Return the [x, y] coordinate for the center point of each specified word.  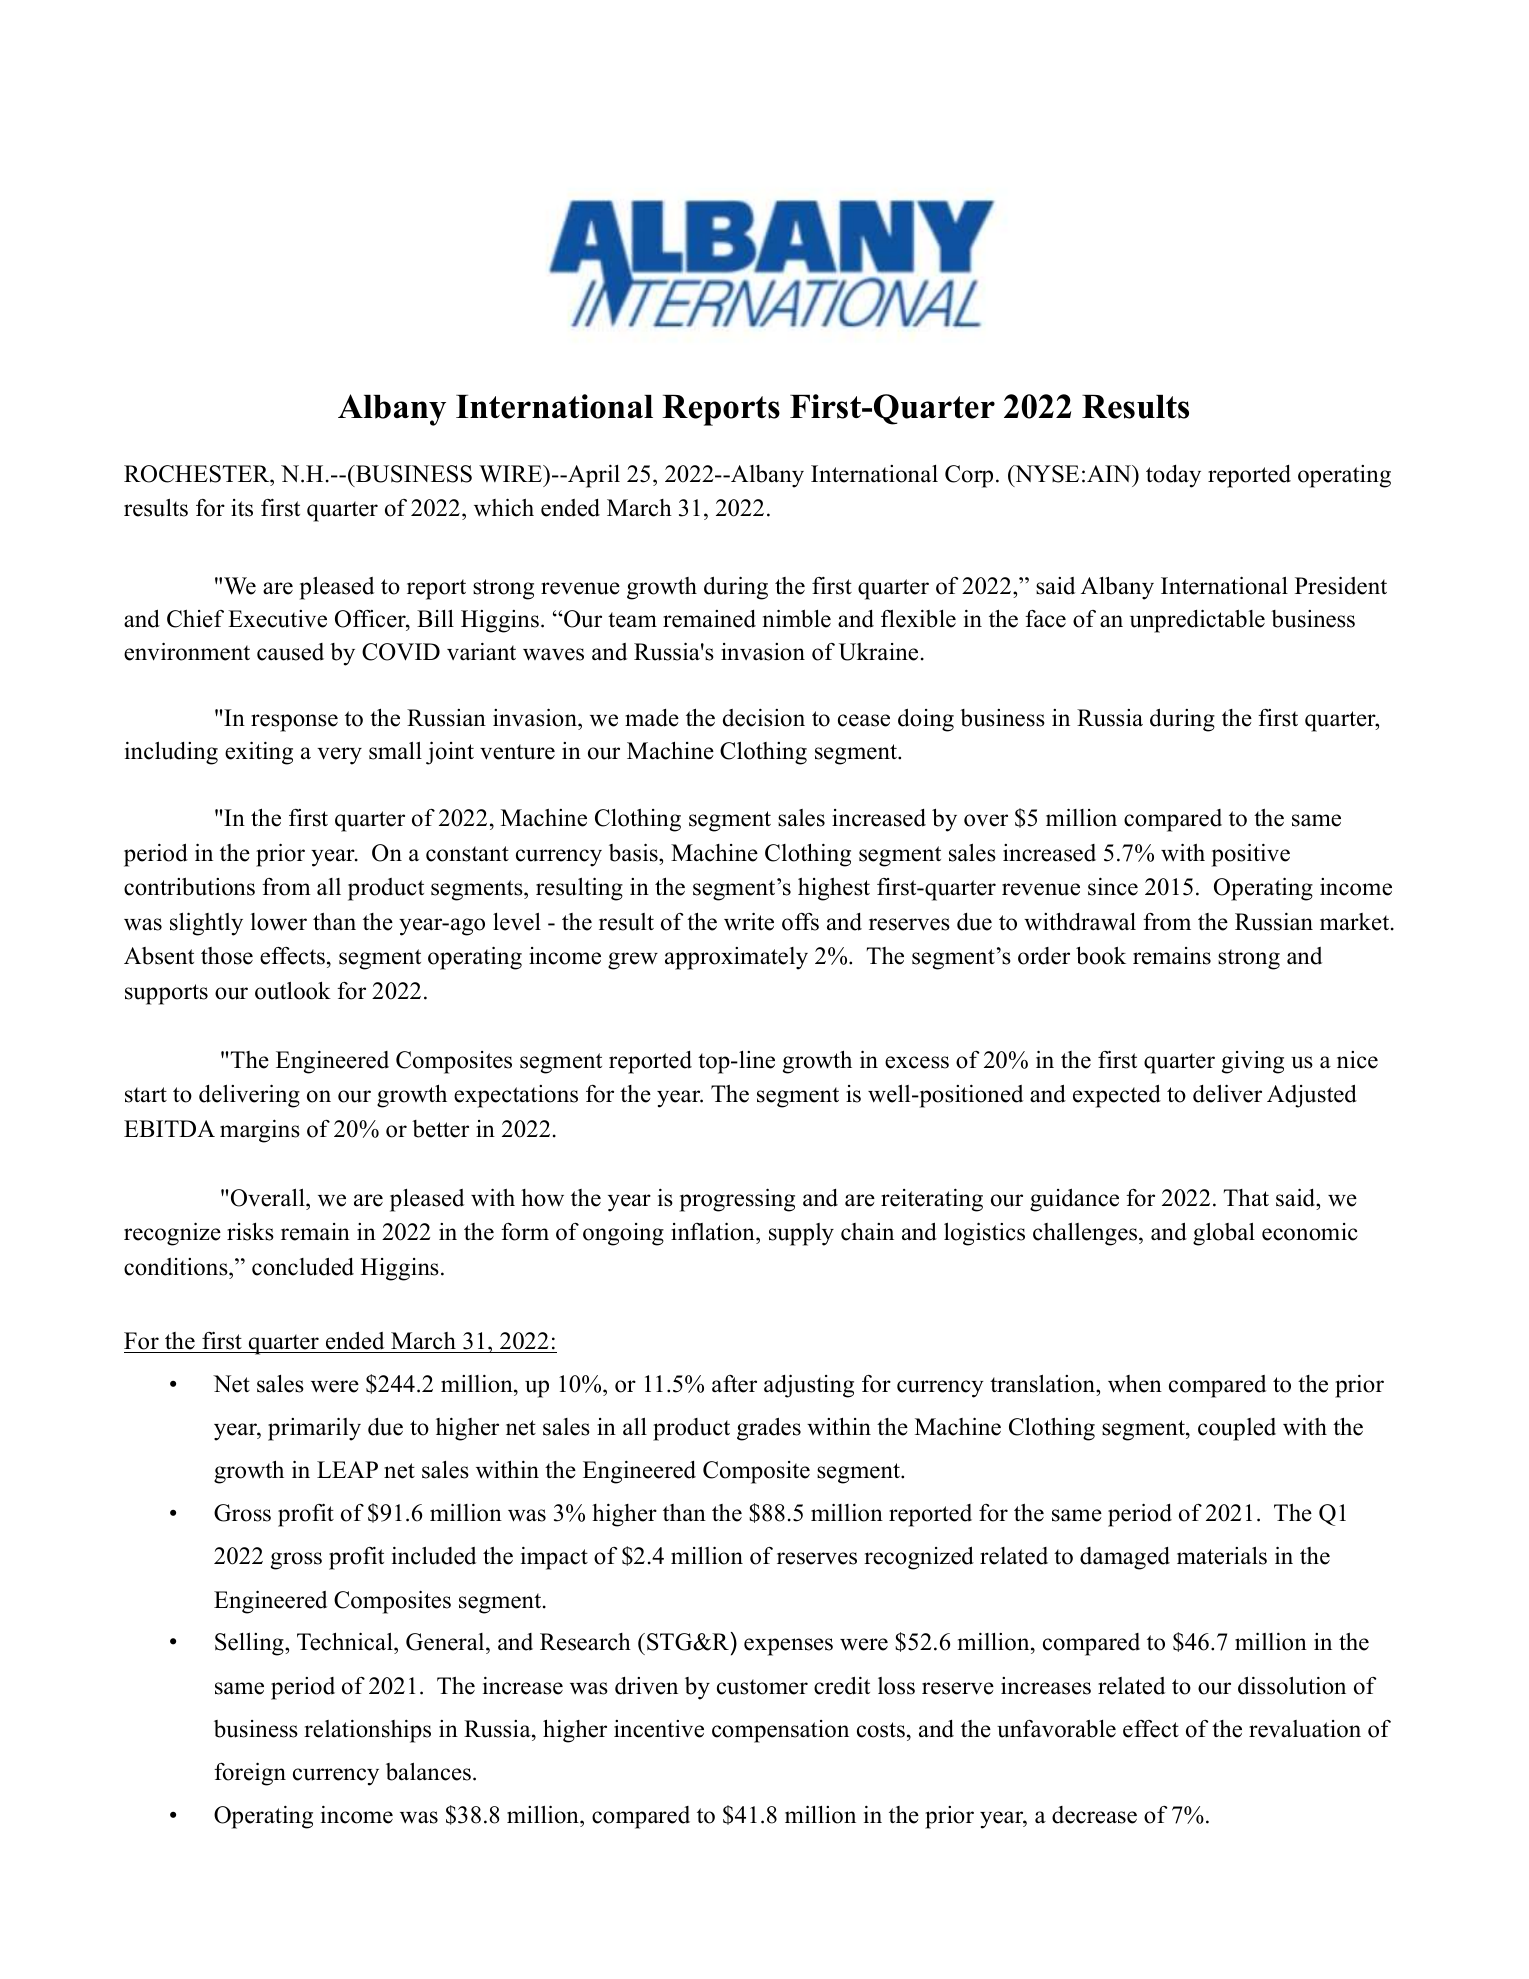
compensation [780, 1731]
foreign [250, 1774]
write [749, 921]
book [1101, 955]
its [242, 508]
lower [278, 922]
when [1135, 1384]
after [734, 1384]
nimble [797, 618]
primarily [314, 1429]
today [1173, 476]
